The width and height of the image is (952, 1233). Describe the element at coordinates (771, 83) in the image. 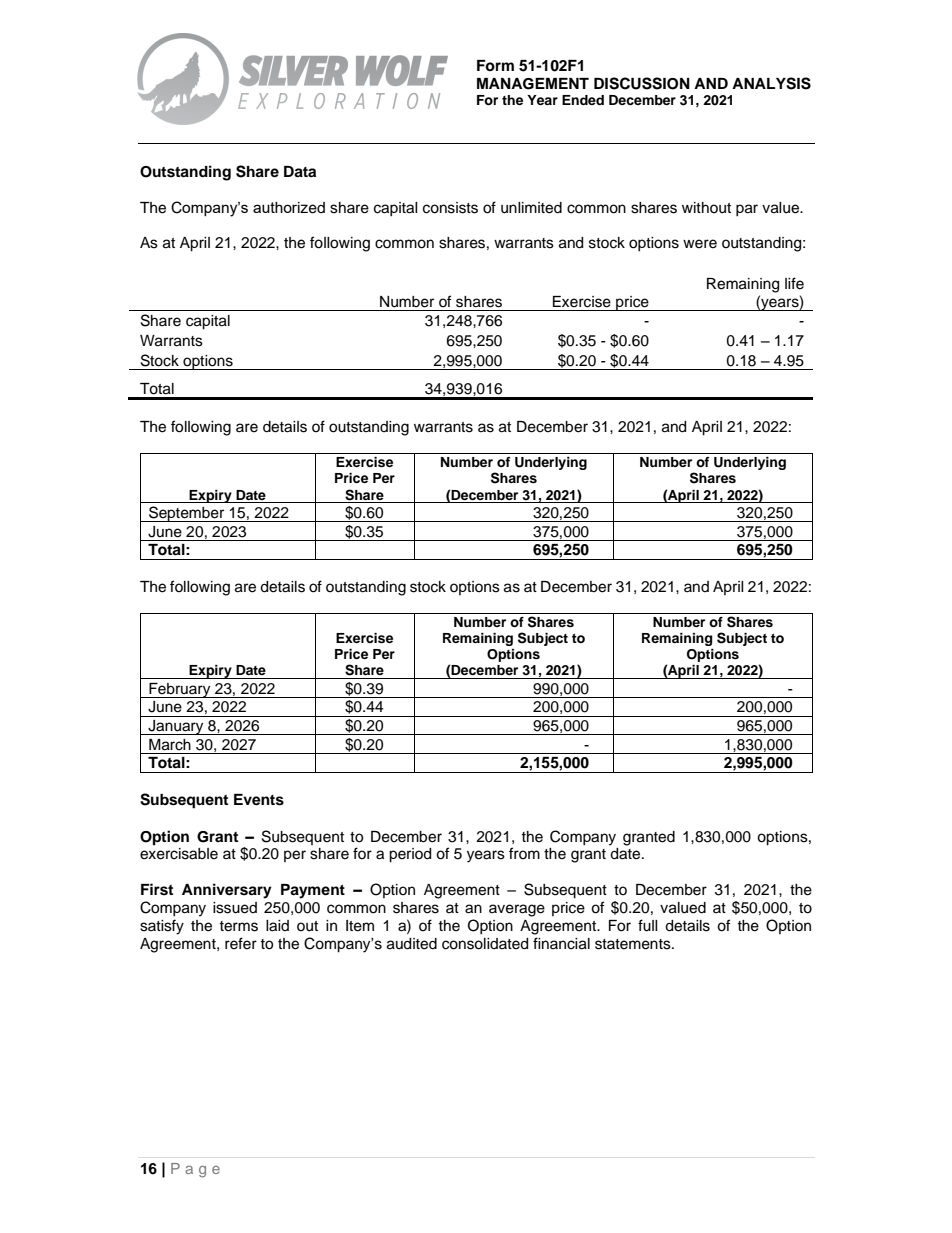

I see `ANALYSIS` at that location.
